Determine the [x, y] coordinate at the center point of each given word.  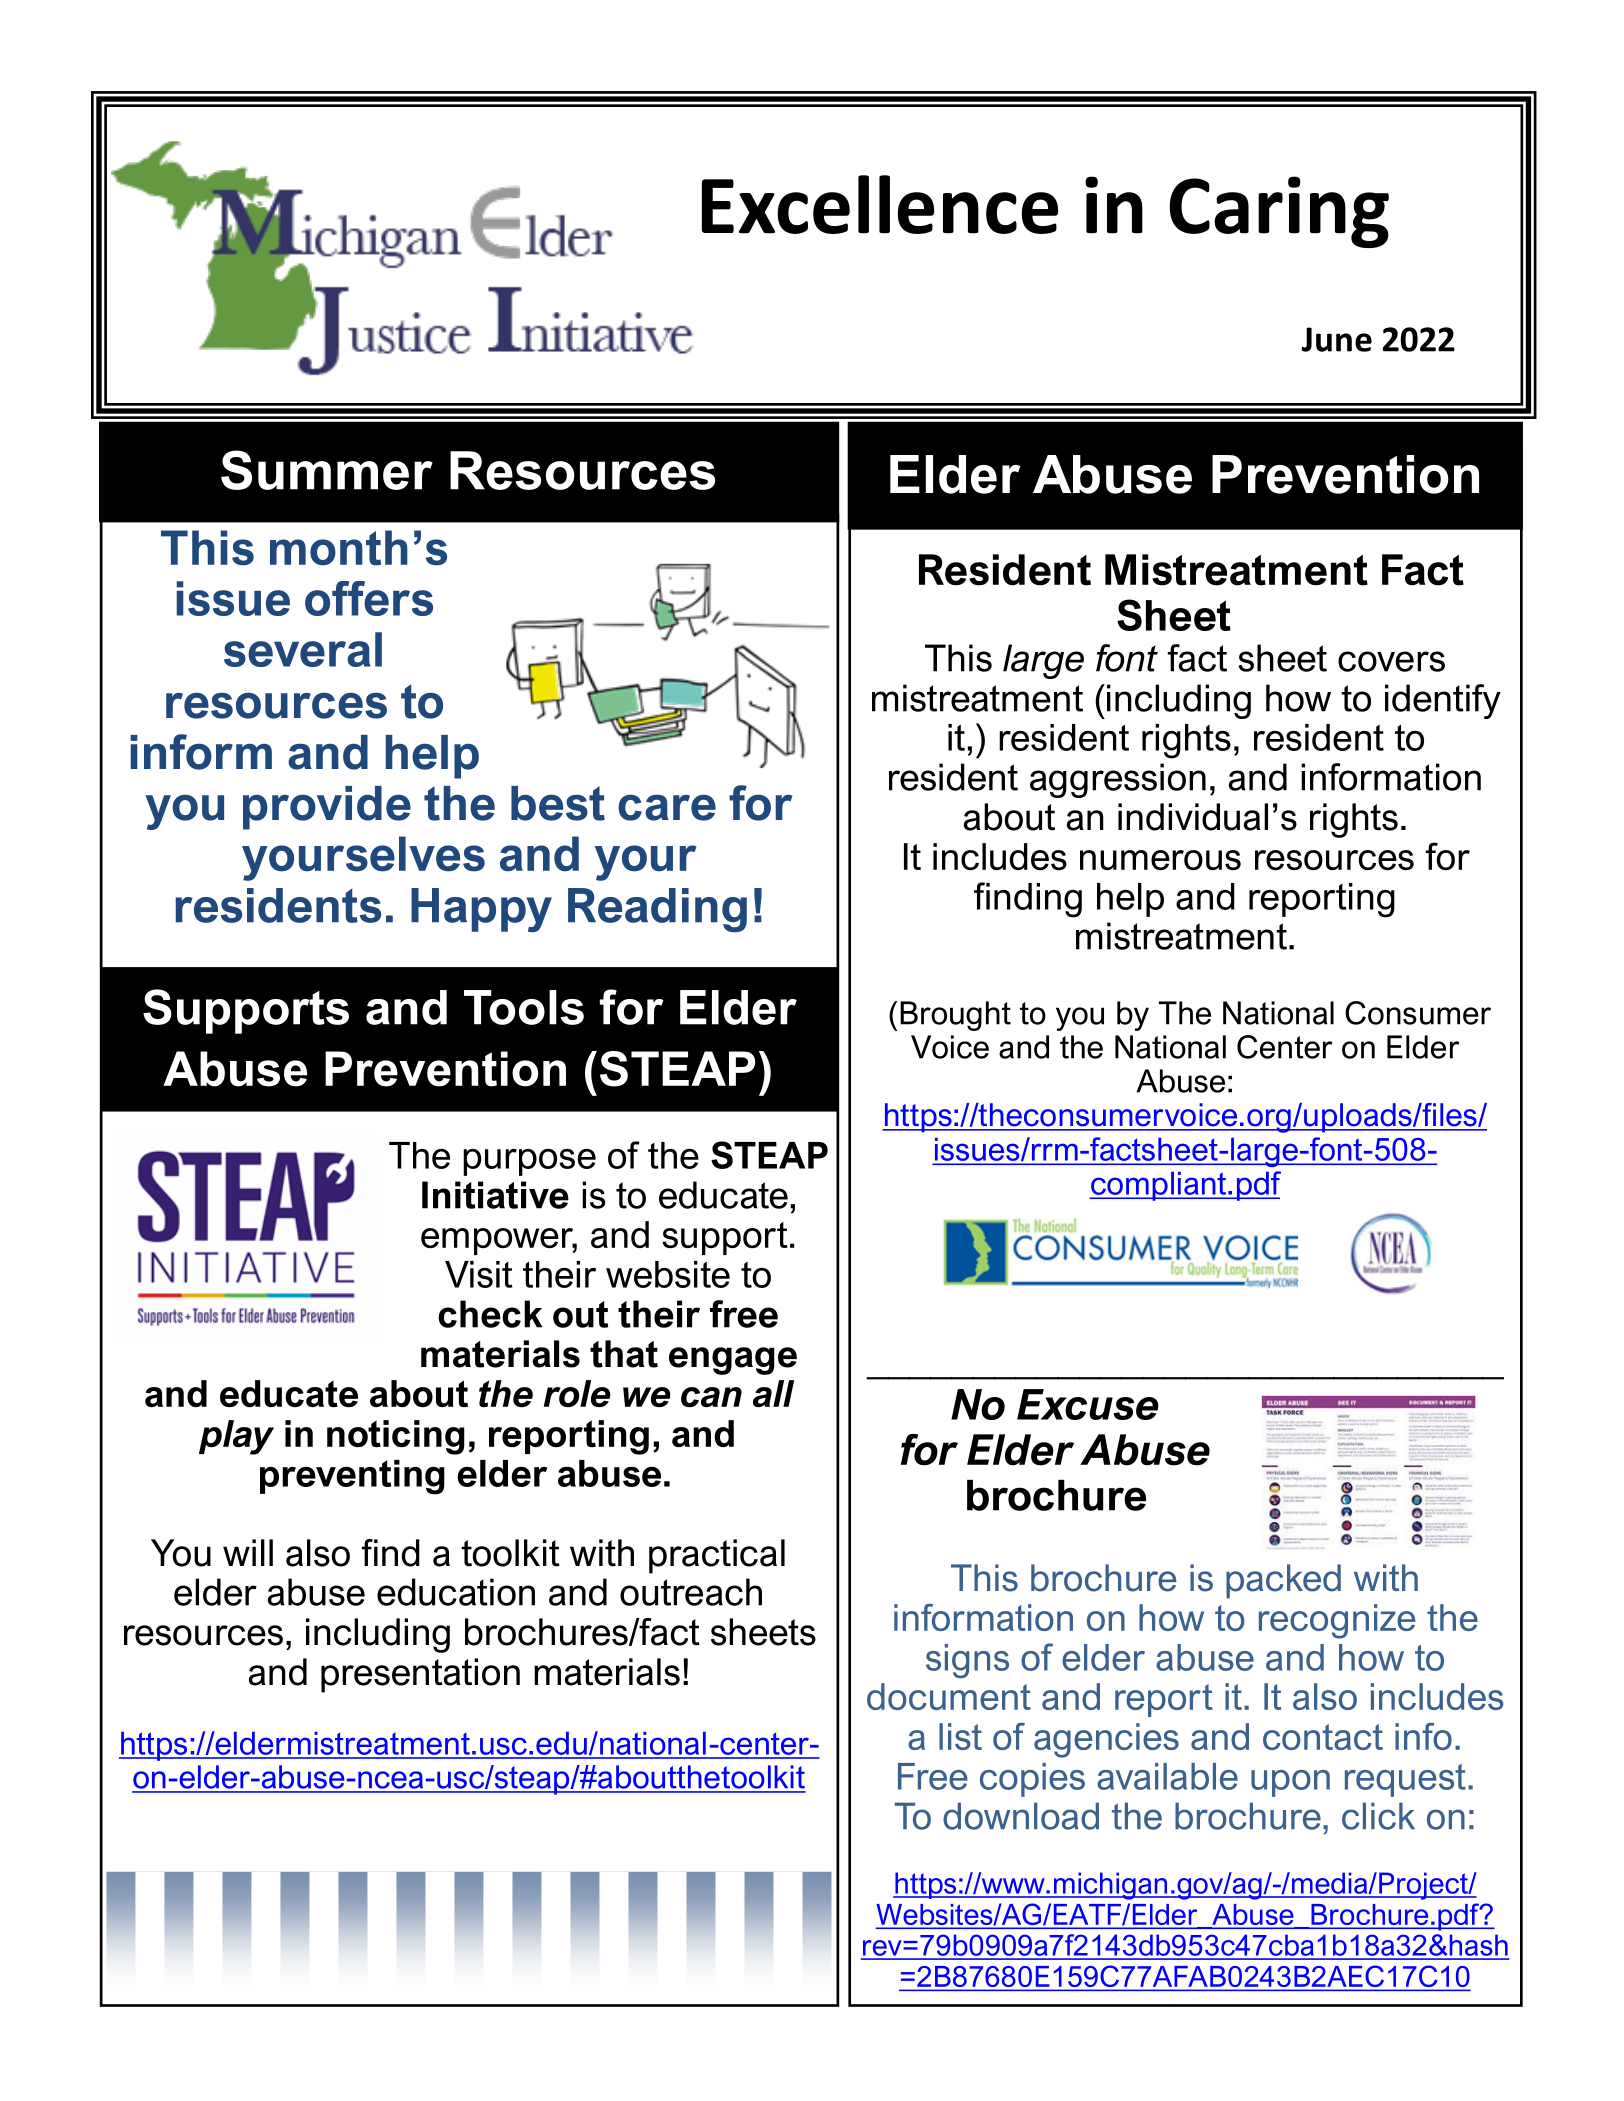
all [773, 1393]
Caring [1279, 212]
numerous [1160, 860]
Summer [327, 470]
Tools [524, 1007]
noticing [396, 1437]
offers [369, 598]
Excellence [880, 204]
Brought [955, 1016]
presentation [420, 1675]
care [667, 807]
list [960, 1736]
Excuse [1088, 1404]
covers [1391, 661]
